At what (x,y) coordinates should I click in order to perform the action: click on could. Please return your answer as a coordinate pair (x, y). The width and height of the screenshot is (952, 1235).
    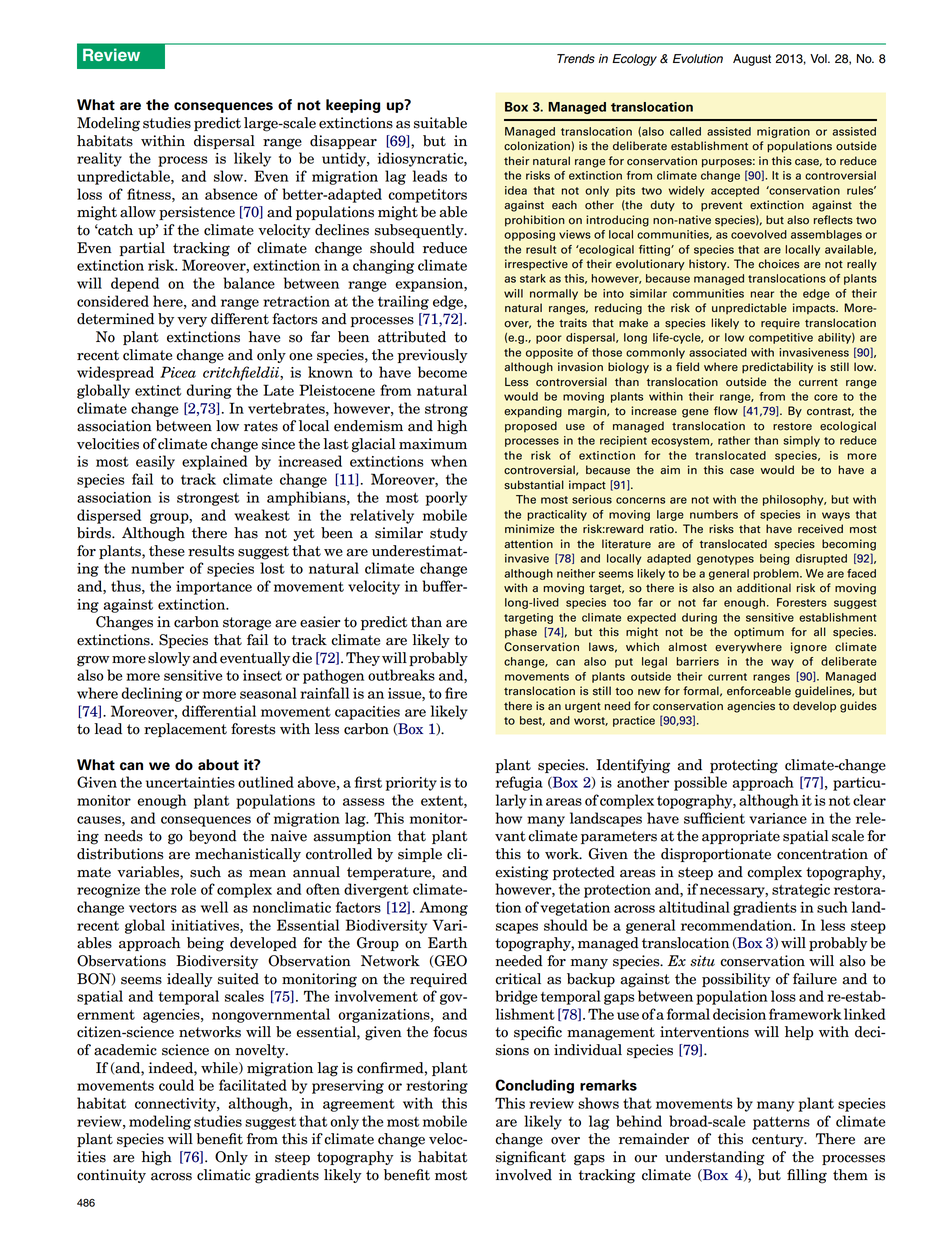
    Looking at the image, I should click on (176, 1085).
